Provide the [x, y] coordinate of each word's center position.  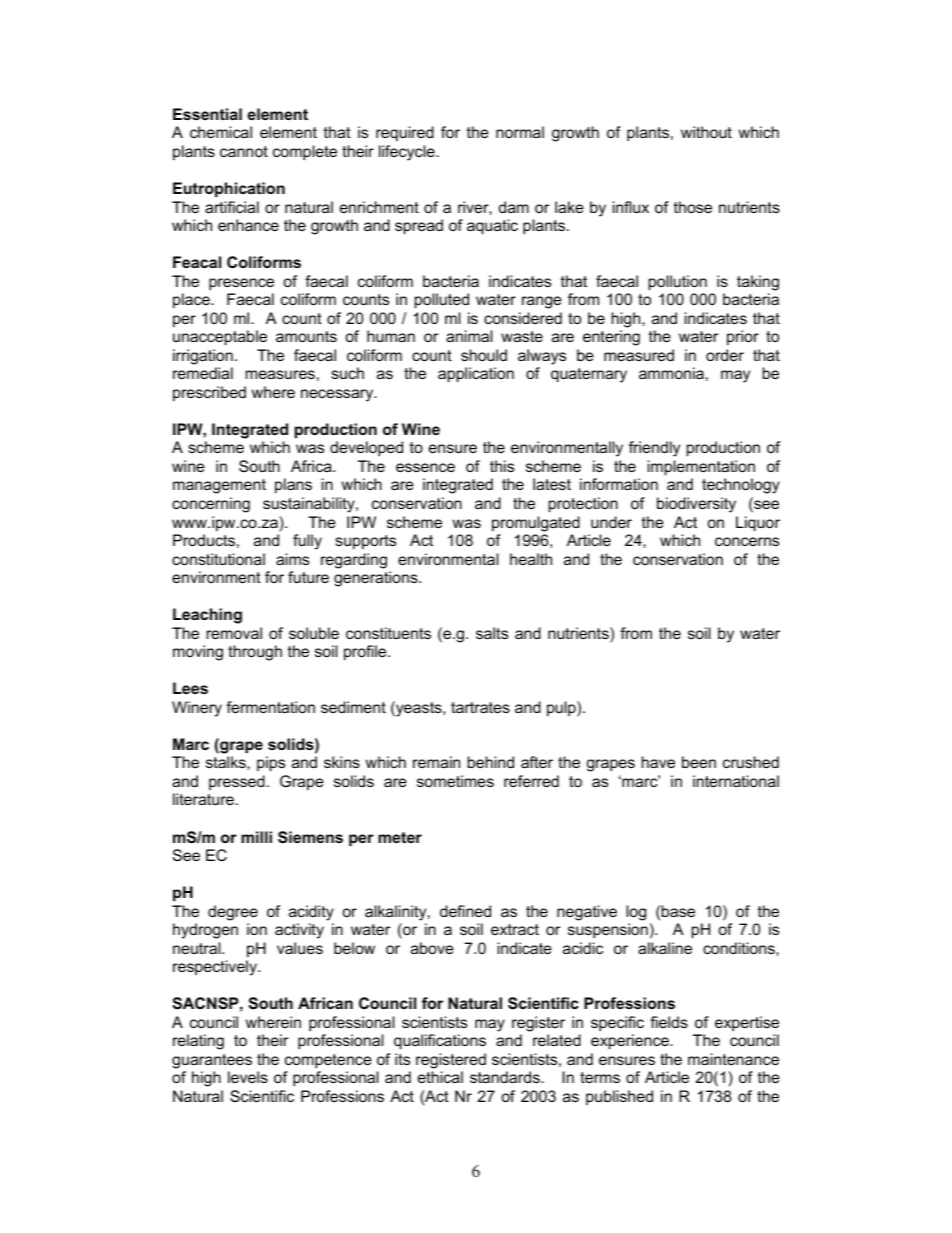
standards [506, 1077]
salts [492, 633]
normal [520, 132]
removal [234, 633]
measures [280, 374]
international [736, 781]
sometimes [455, 781]
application [476, 375]
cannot [244, 151]
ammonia [671, 373]
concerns [747, 541]
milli [256, 837]
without [706, 132]
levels [248, 1077]
